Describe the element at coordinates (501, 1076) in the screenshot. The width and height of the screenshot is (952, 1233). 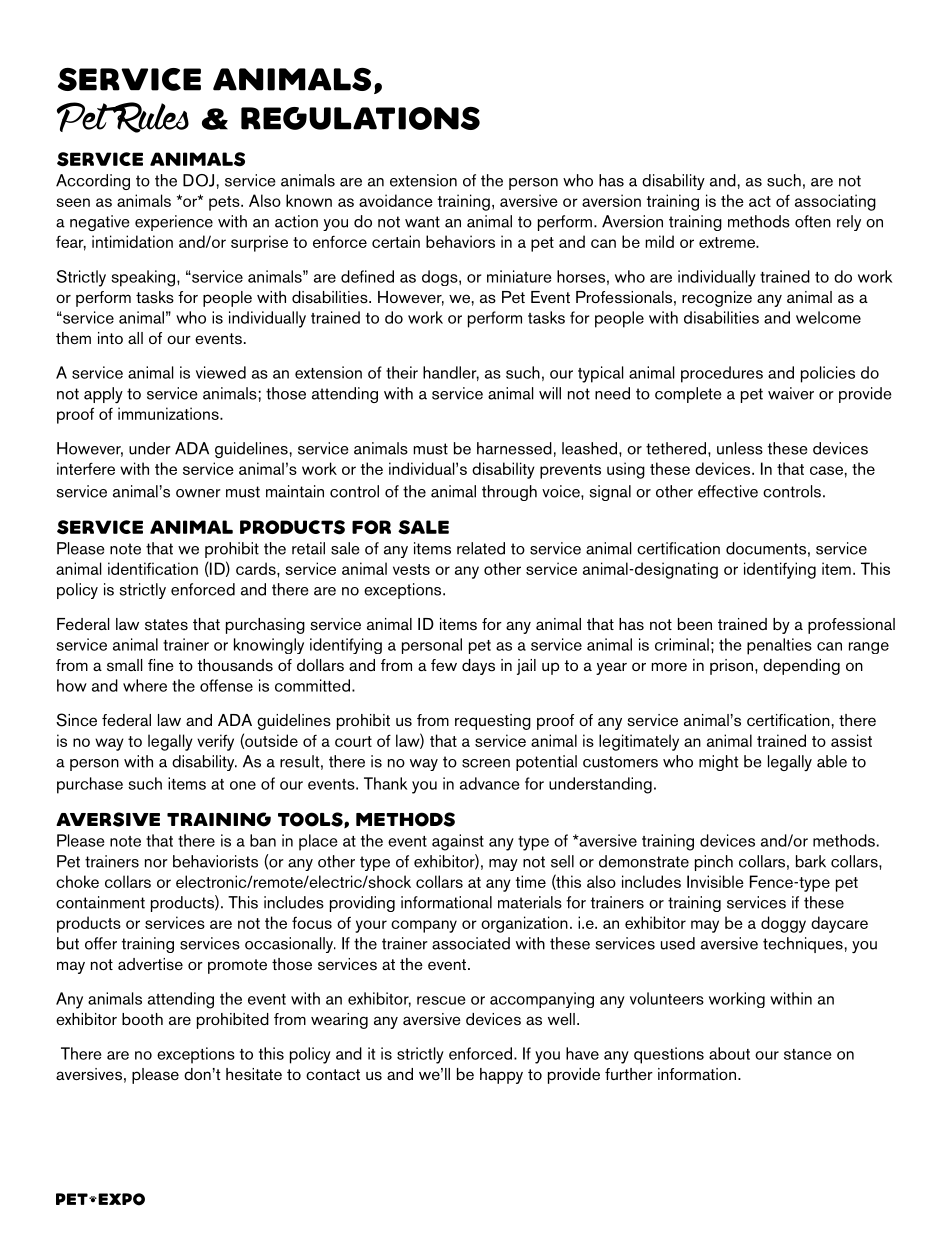
I see `happy` at that location.
